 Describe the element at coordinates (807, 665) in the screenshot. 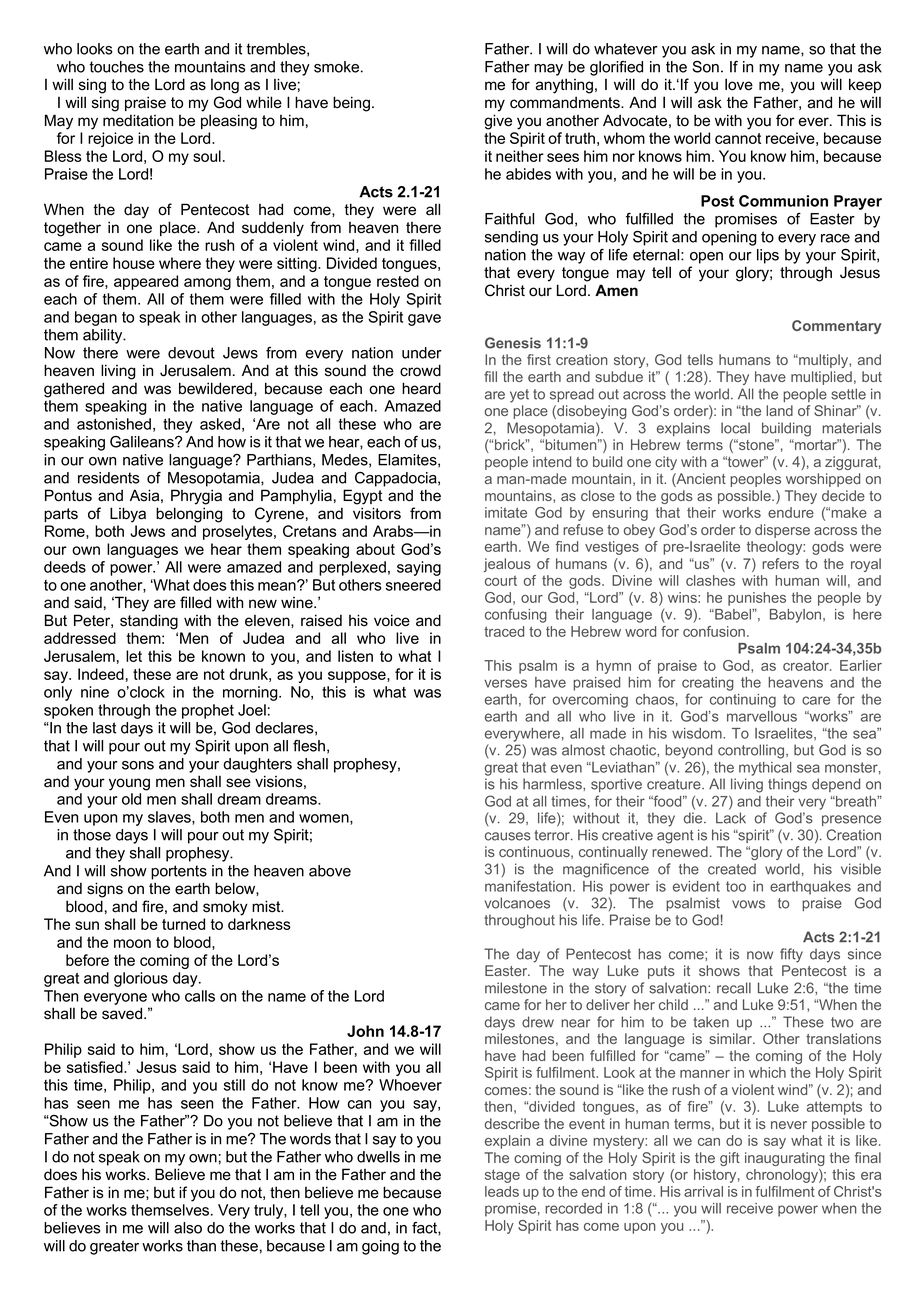

I see `creator` at that location.
